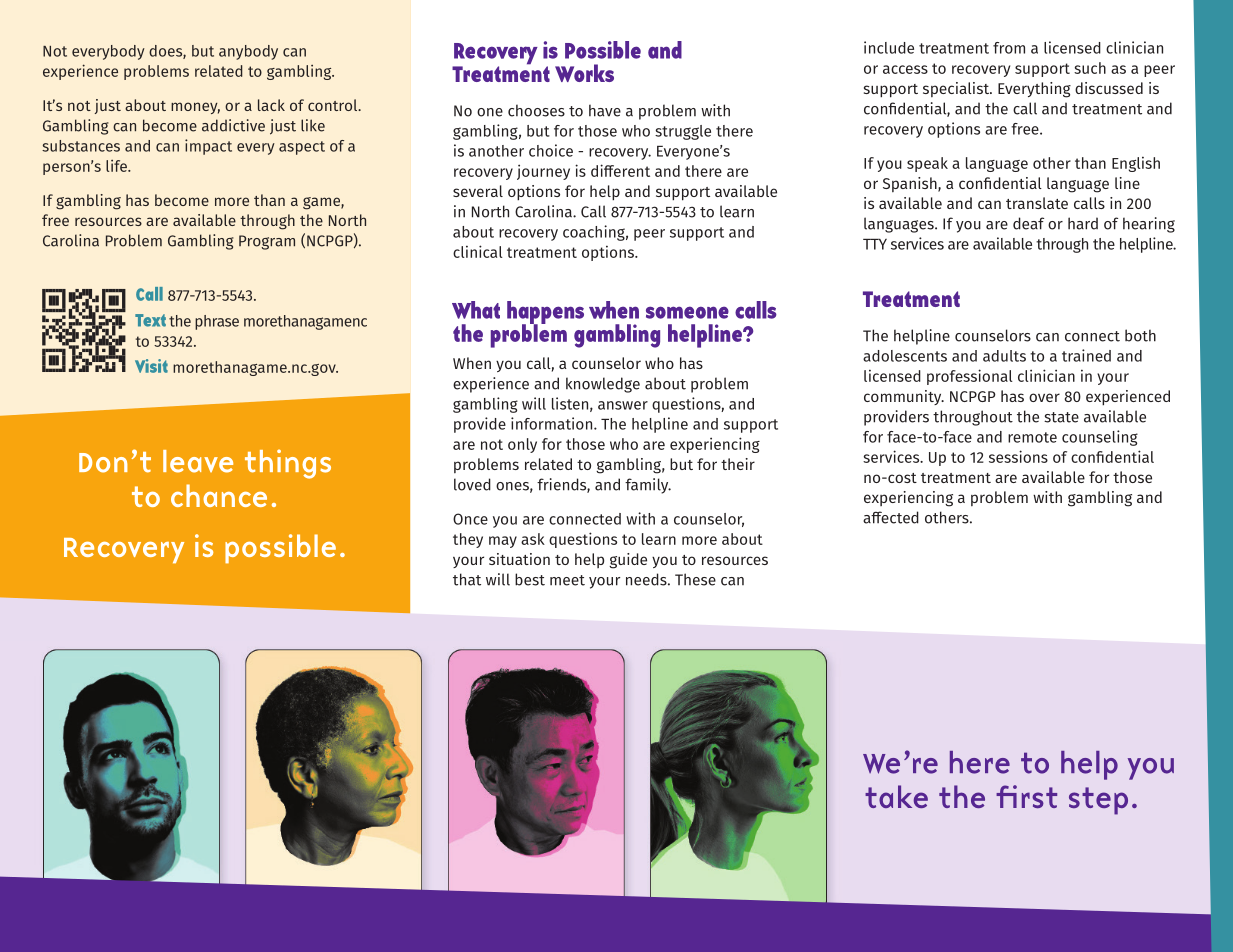  Describe the element at coordinates (1009, 48) in the screenshot. I see `from` at that location.
